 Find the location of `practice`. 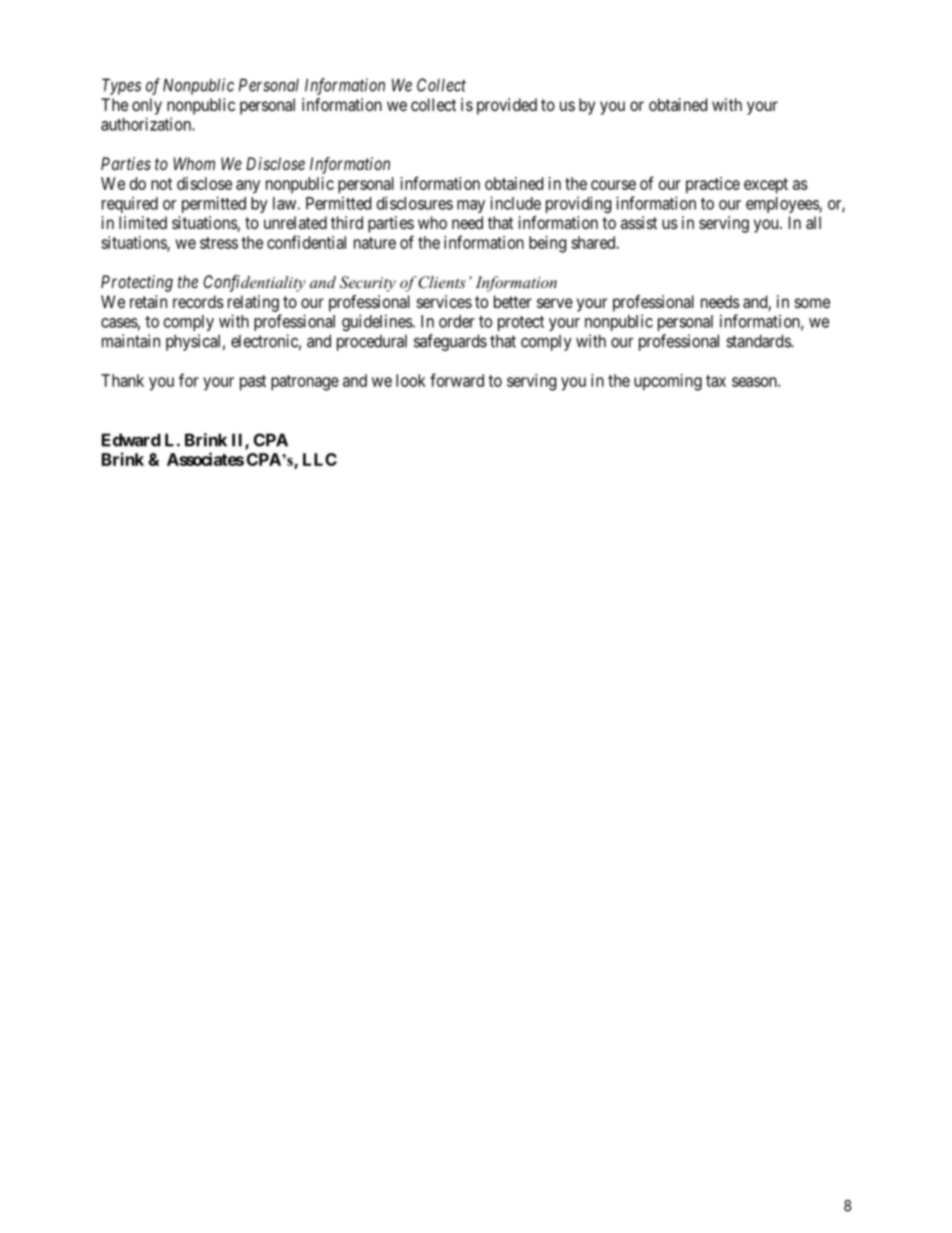

practice is located at coordinates (713, 185).
